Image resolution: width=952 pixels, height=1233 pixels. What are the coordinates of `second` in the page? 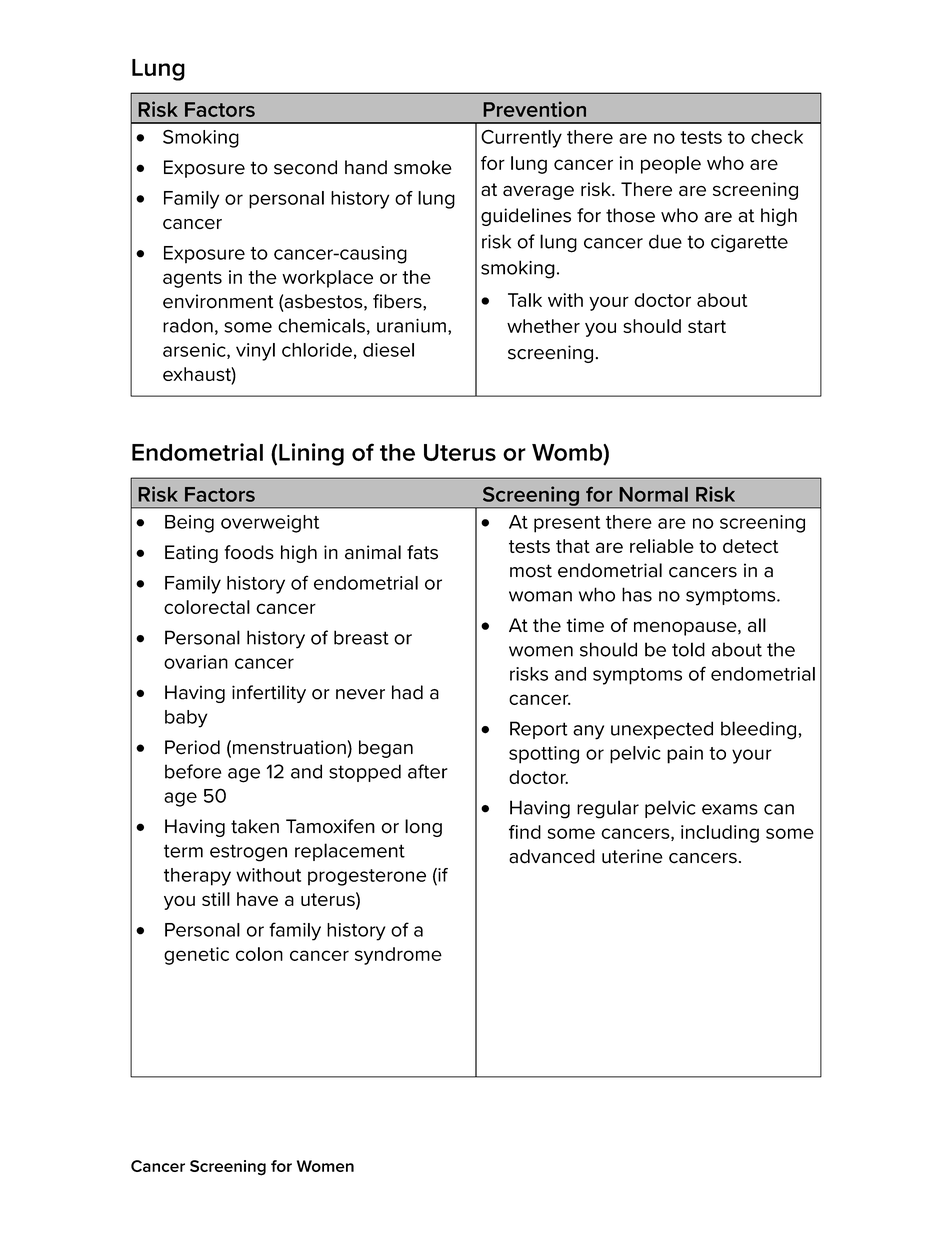 It's located at (305, 167).
